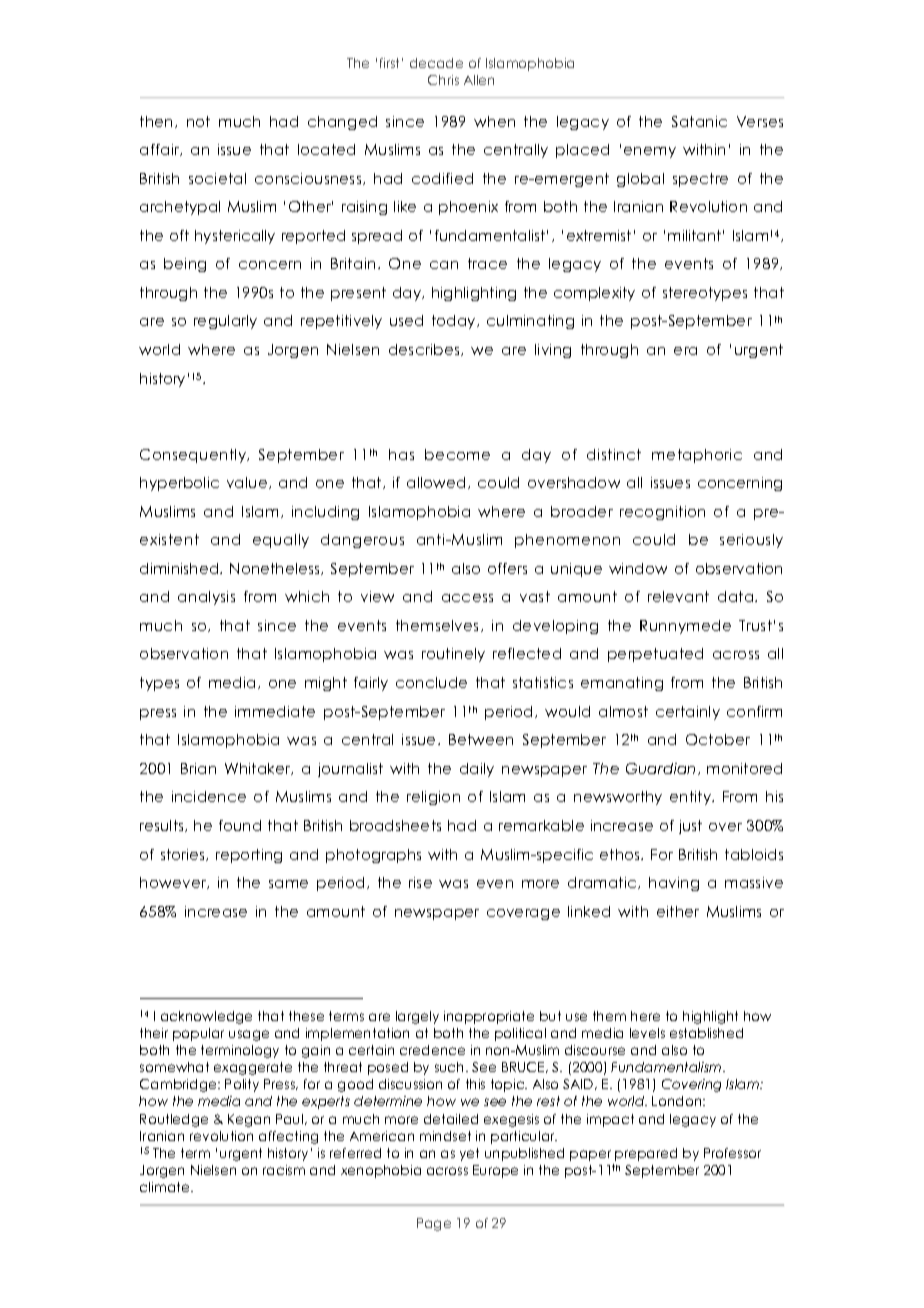 This page has height=1308, width=924. I want to click on Satanic, so click(699, 121).
